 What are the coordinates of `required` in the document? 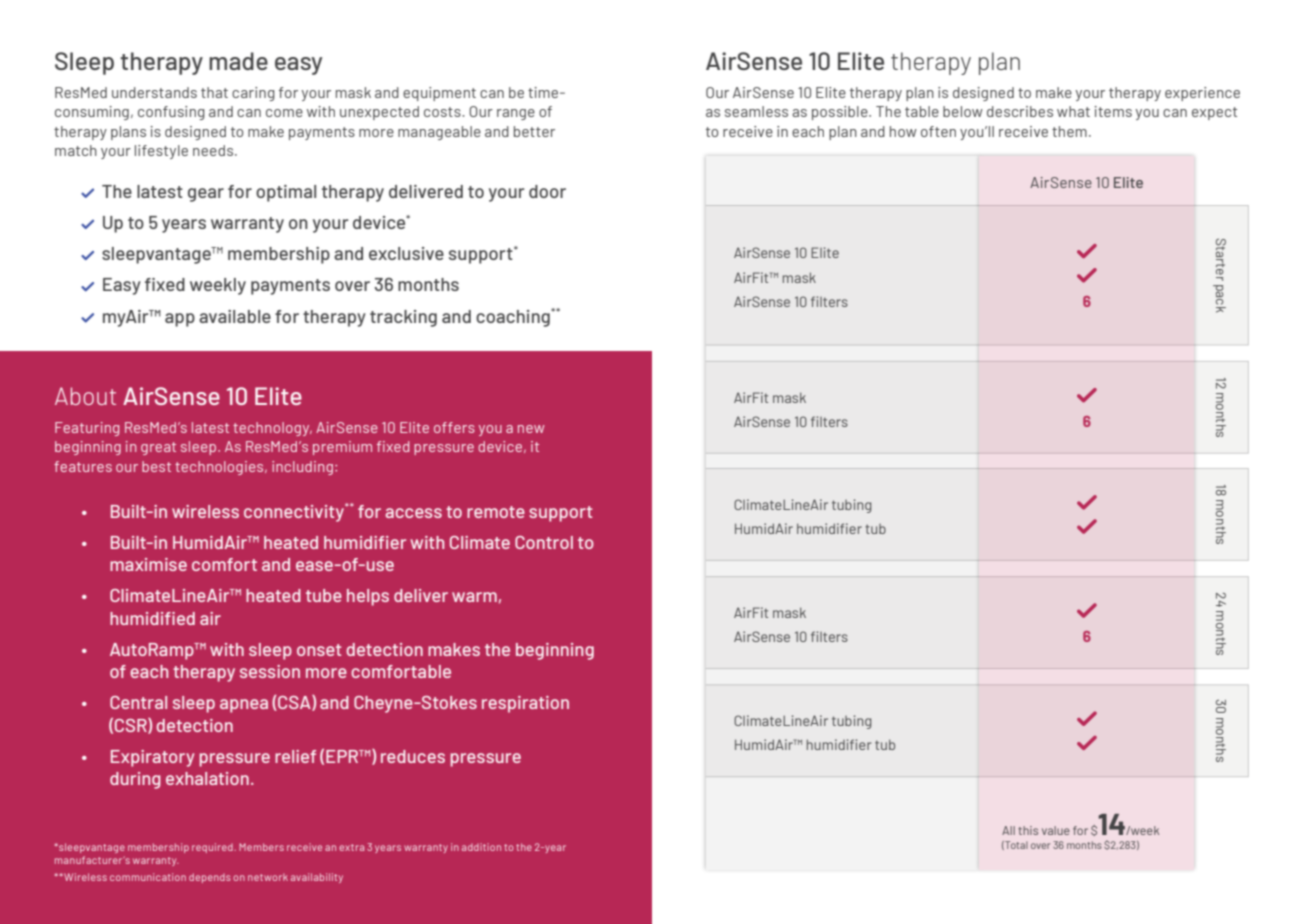 It's located at (213, 848).
